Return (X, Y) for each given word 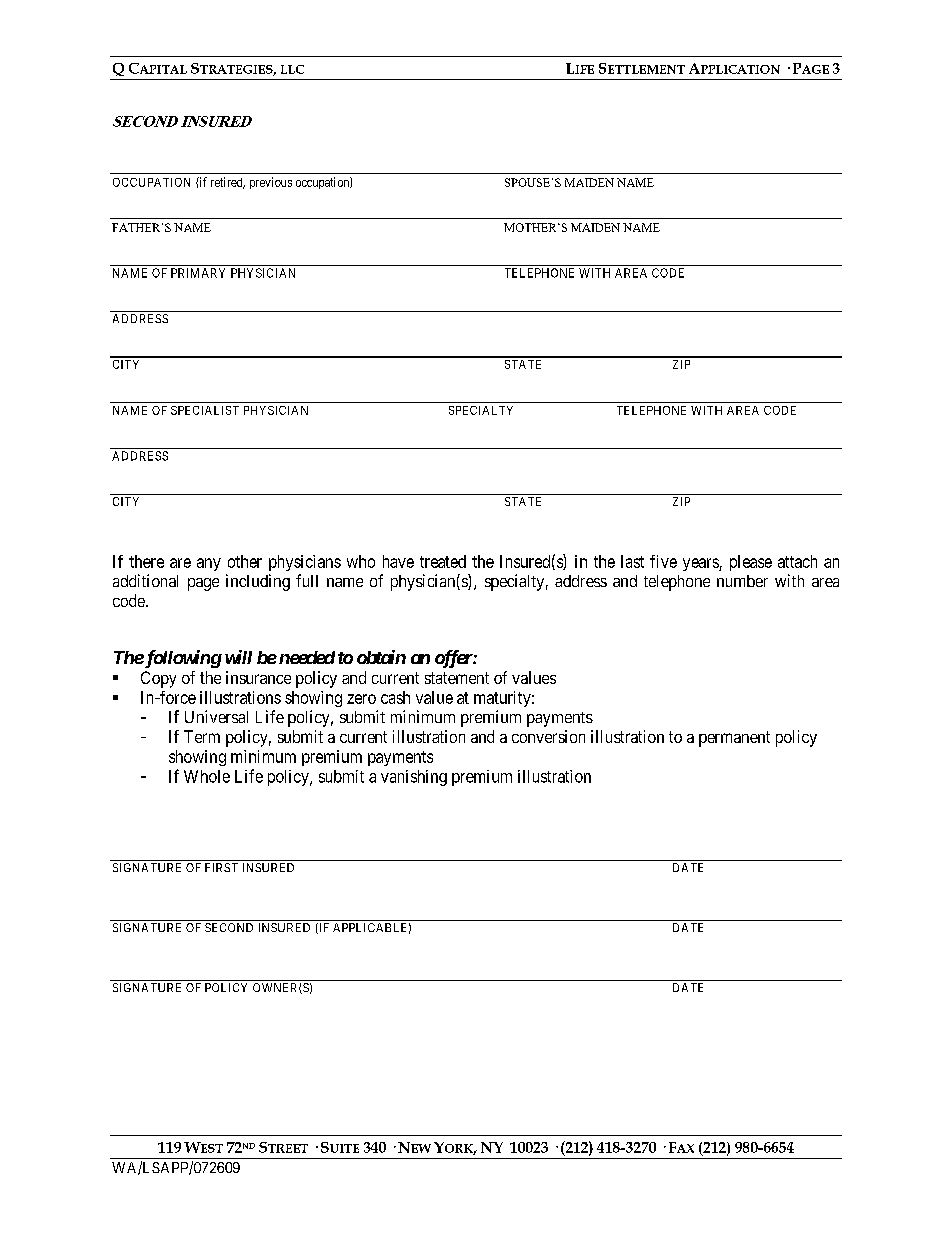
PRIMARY (198, 273)
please (751, 563)
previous (271, 183)
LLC (292, 69)
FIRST (221, 867)
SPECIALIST (205, 410)
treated (443, 561)
